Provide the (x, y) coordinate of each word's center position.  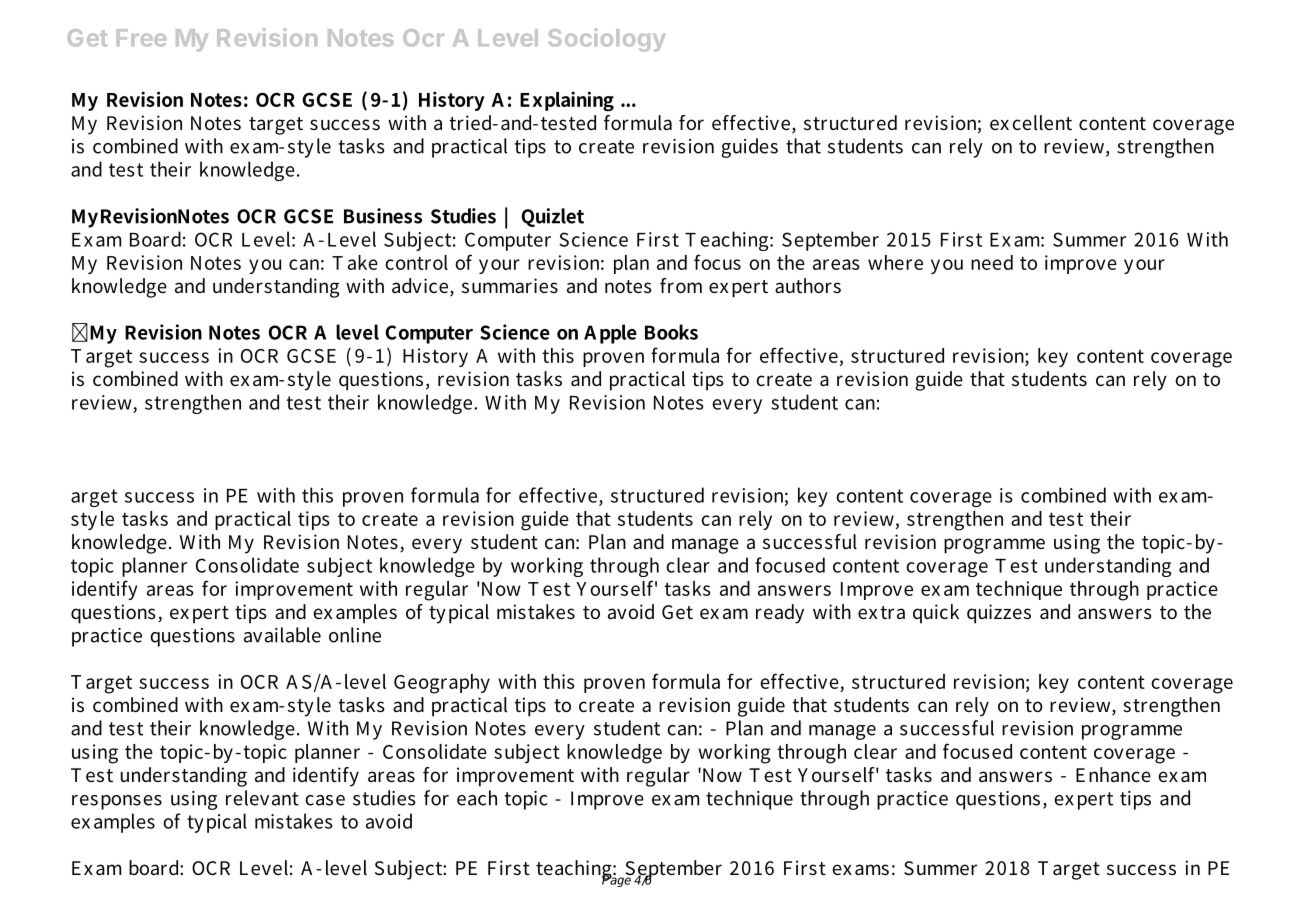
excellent (1031, 122)
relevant (262, 798)
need (992, 262)
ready (780, 614)
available (282, 635)
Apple (610, 334)
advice (420, 285)
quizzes (999, 614)
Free (141, 38)
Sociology (606, 40)
